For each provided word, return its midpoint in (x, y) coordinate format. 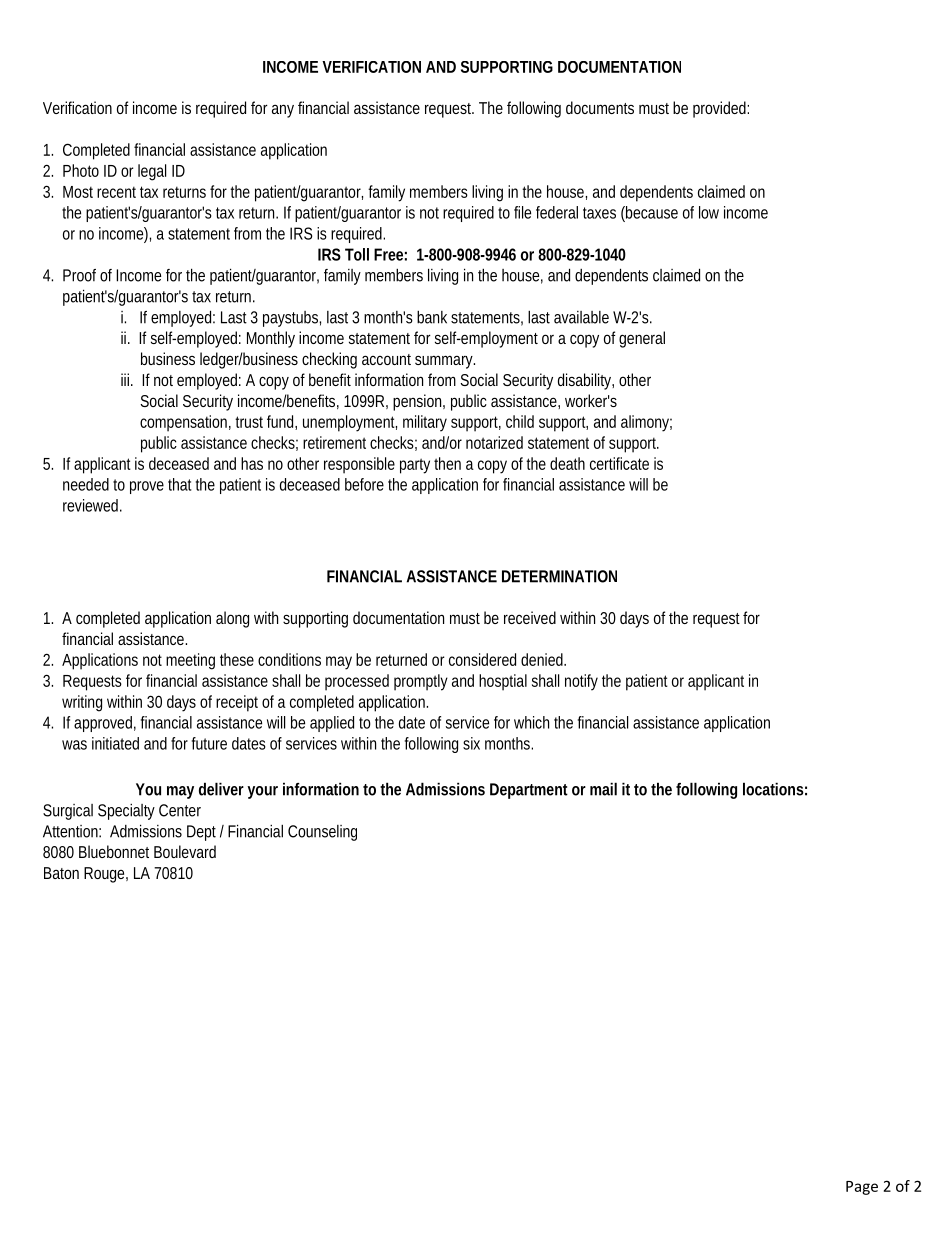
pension (419, 402)
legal (152, 172)
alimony (646, 423)
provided (721, 109)
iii (126, 379)
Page (862, 1188)
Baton (61, 873)
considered (482, 659)
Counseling (322, 833)
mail (603, 789)
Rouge (106, 875)
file (522, 212)
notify (581, 682)
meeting (190, 661)
